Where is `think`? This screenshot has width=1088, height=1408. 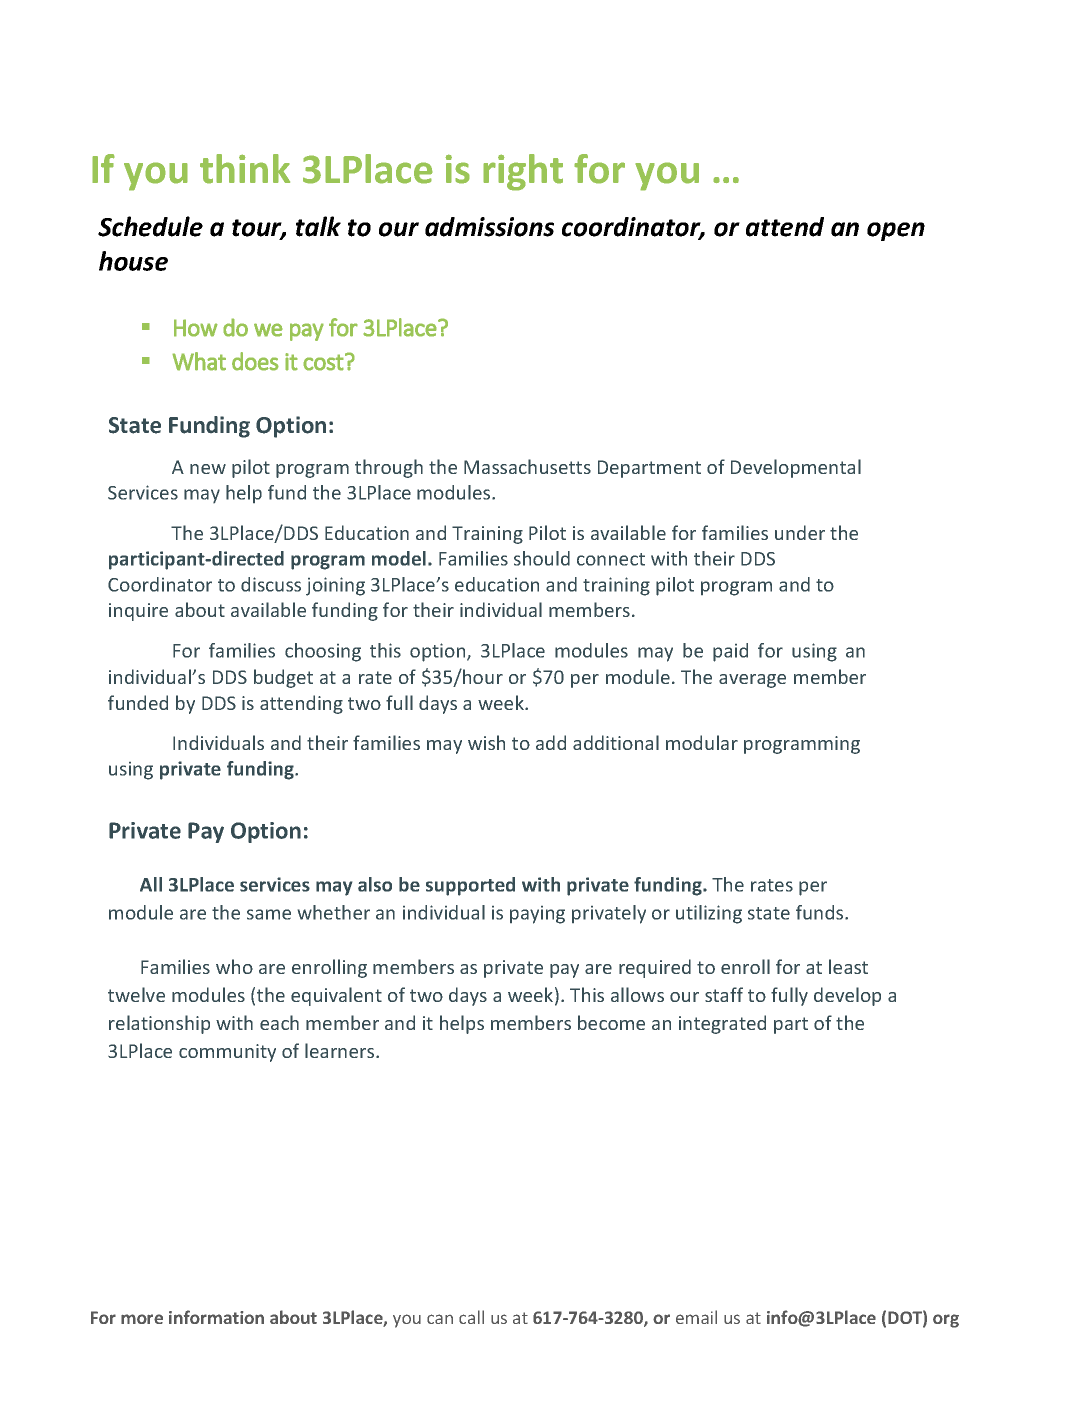
think is located at coordinates (245, 169).
